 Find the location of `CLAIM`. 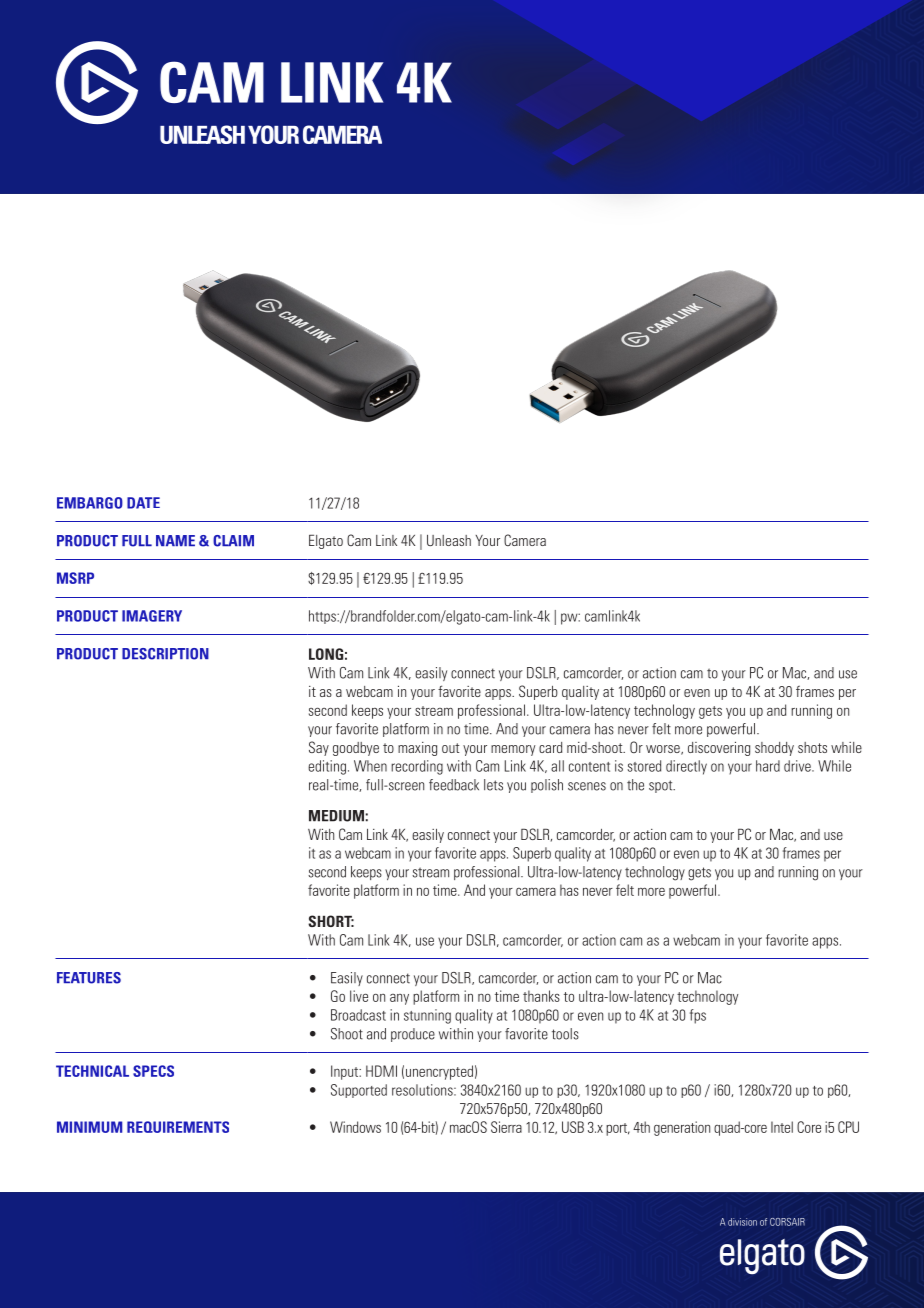

CLAIM is located at coordinates (233, 541).
